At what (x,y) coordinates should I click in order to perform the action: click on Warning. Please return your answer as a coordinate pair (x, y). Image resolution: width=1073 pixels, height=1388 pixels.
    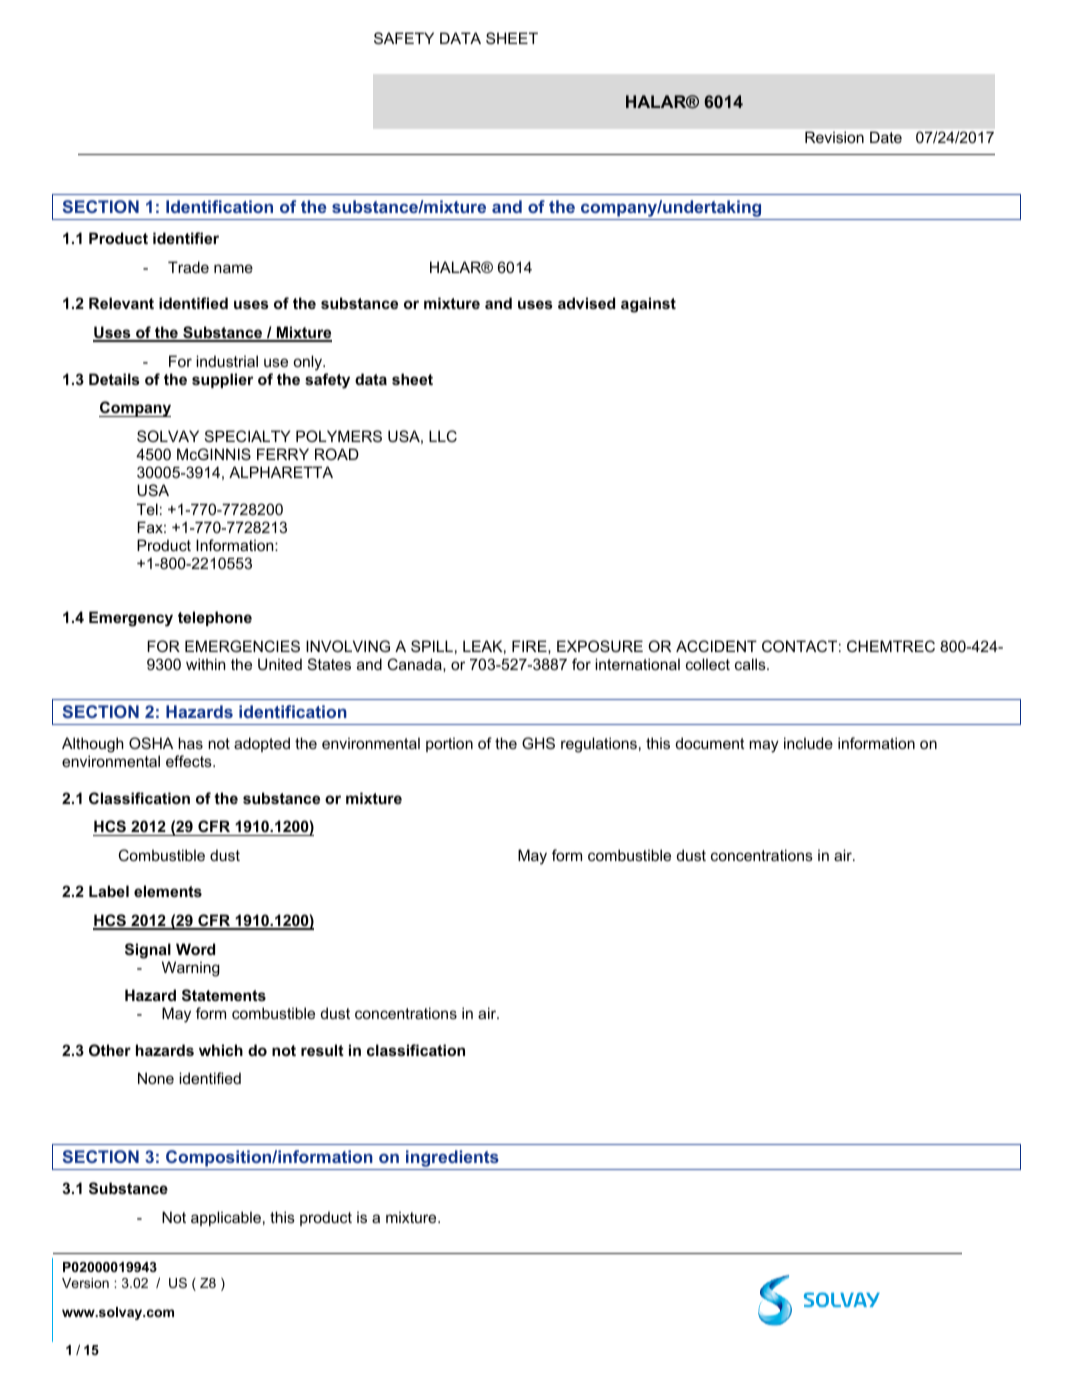
    Looking at the image, I should click on (191, 969).
